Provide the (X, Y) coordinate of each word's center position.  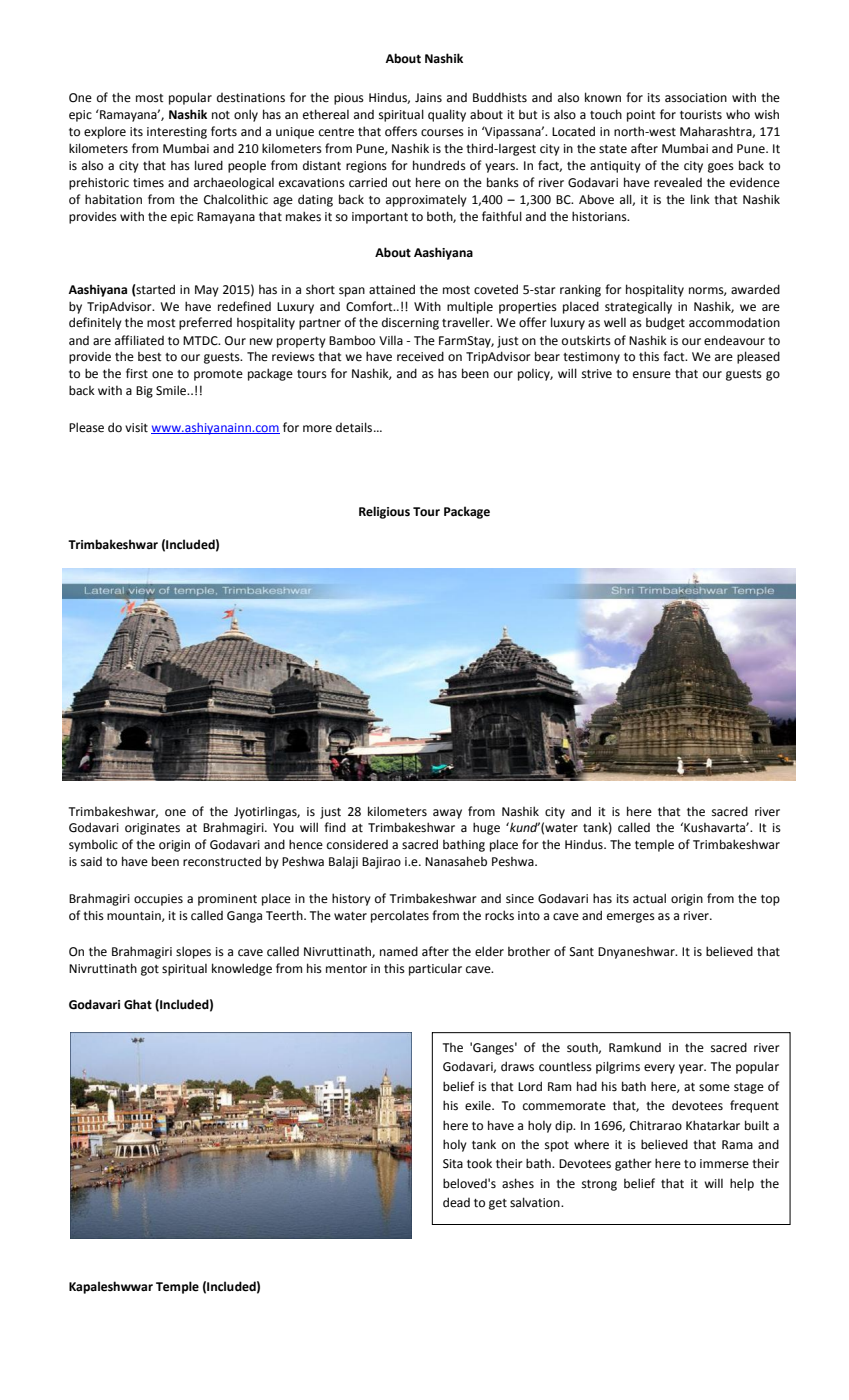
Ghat (138, 1004)
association (696, 98)
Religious (384, 512)
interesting (177, 133)
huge (486, 828)
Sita (453, 1164)
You (283, 828)
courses (442, 133)
